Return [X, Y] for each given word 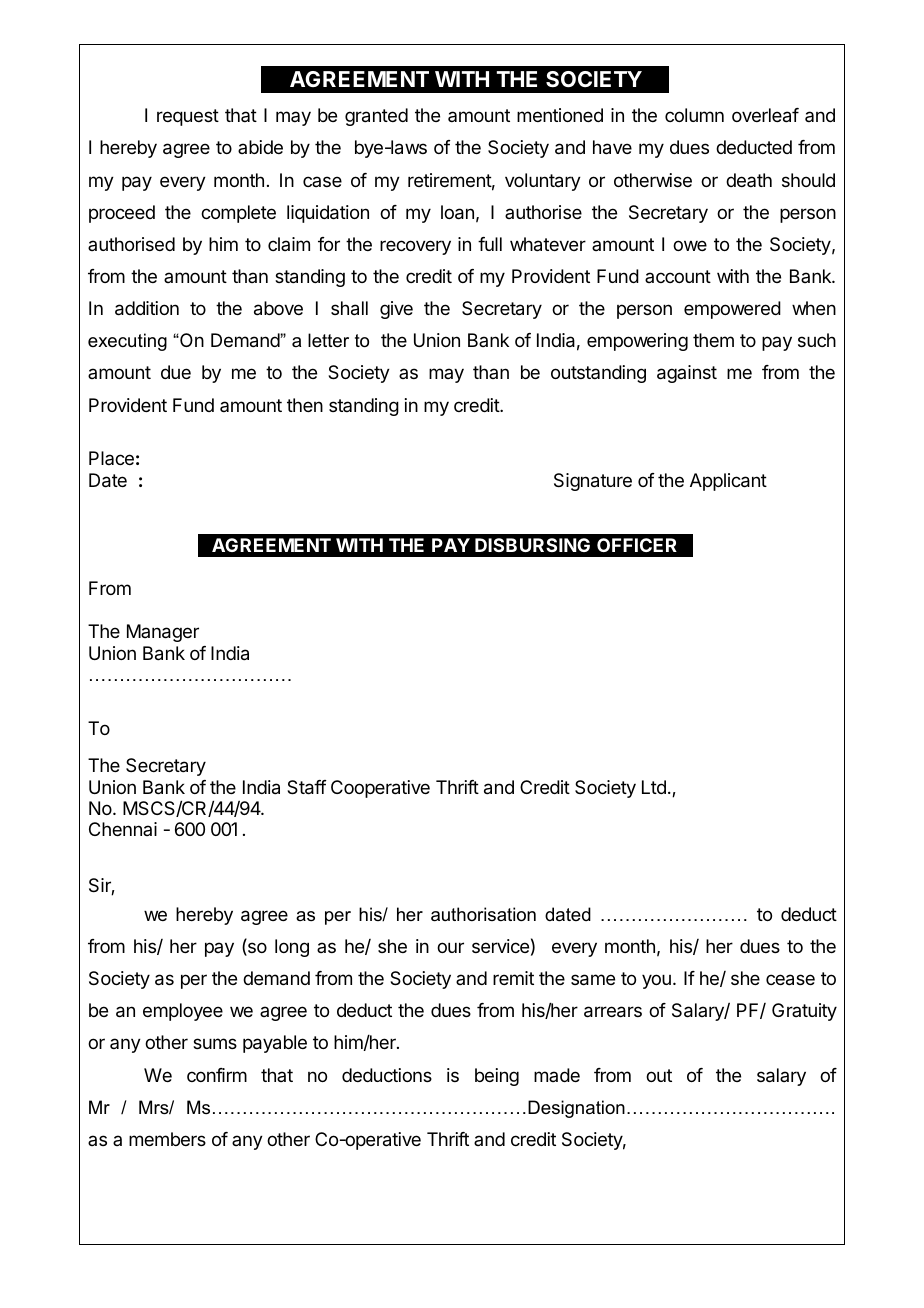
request [188, 117]
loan [457, 212]
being [497, 1077]
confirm [217, 1075]
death [749, 180]
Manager [163, 633]
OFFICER [637, 545]
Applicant [728, 482]
